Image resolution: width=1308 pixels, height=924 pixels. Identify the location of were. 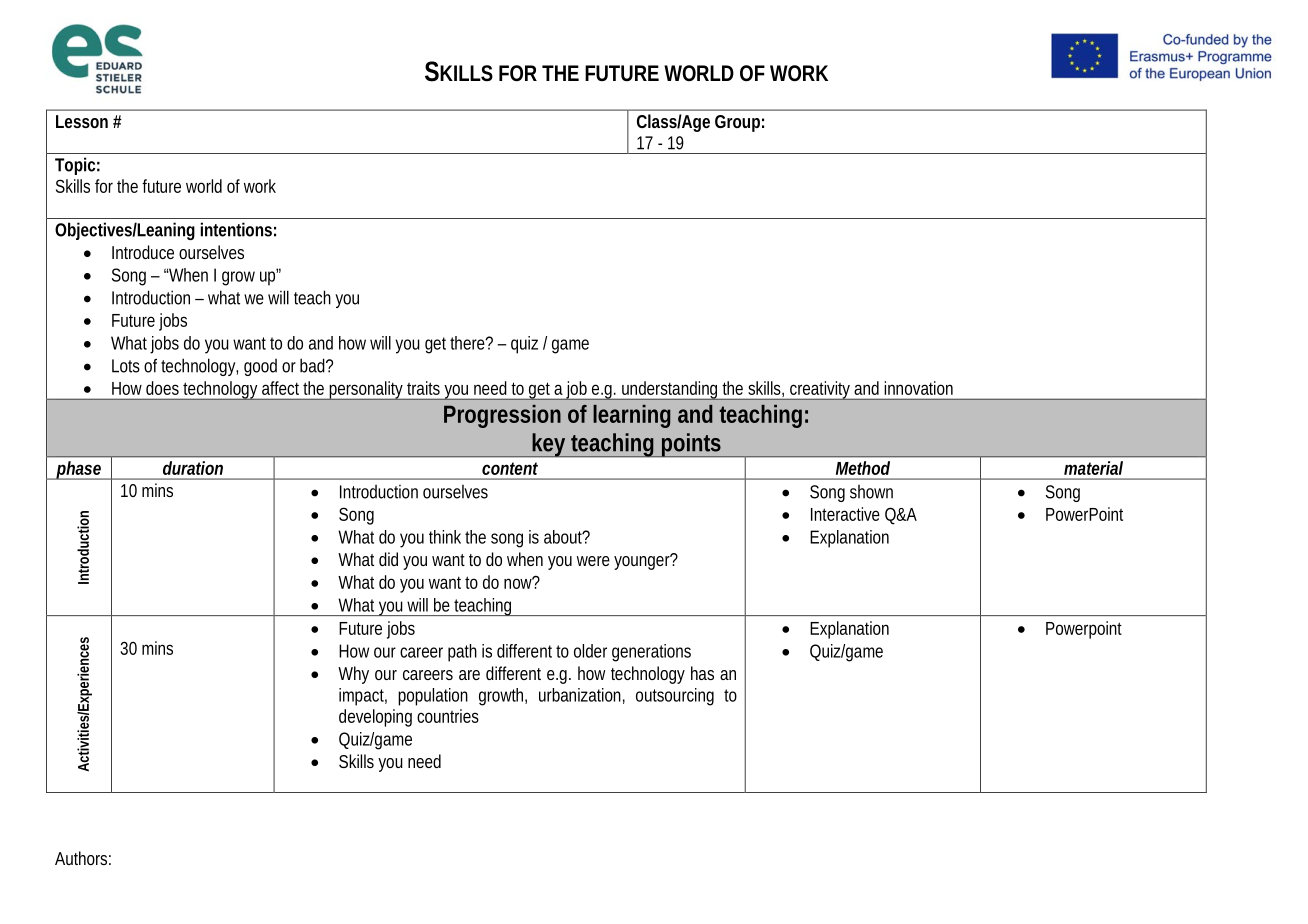
(593, 561).
